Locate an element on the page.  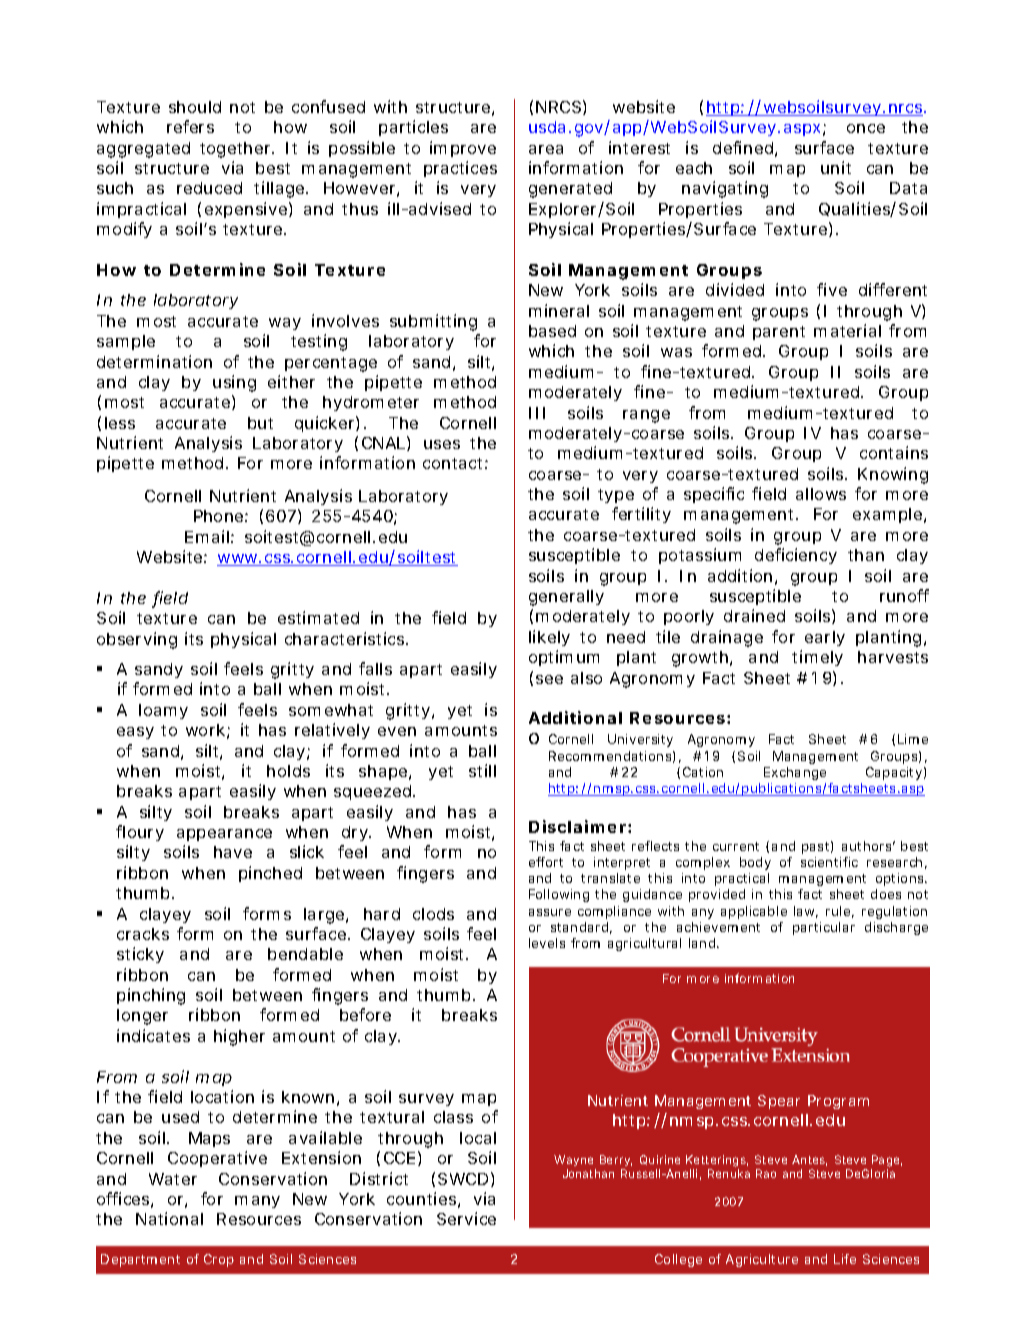
area is located at coordinates (546, 149).
